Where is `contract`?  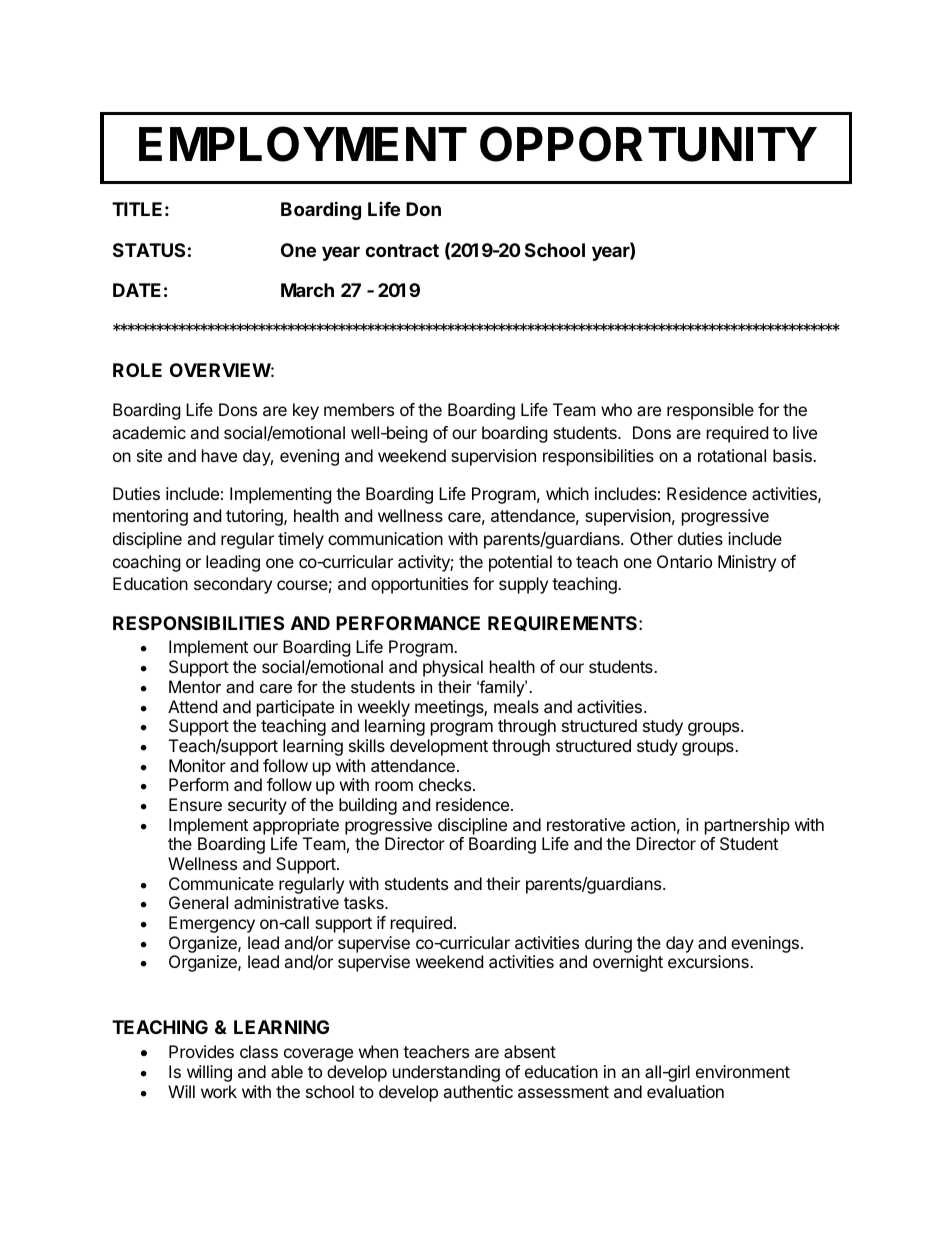 contract is located at coordinates (402, 250).
